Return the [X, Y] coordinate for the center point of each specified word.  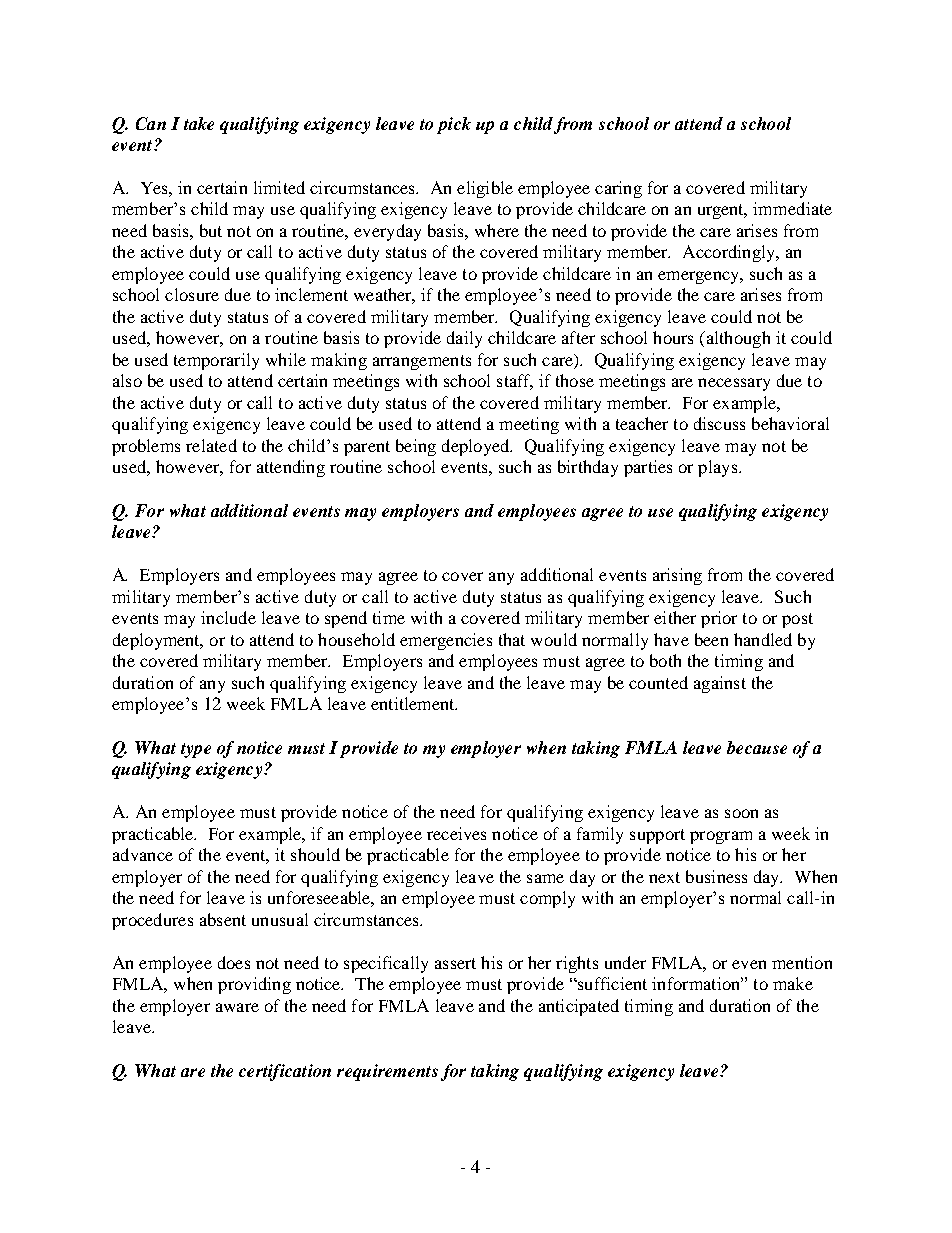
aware [237, 1007]
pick [454, 125]
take [199, 123]
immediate [792, 208]
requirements [387, 1072]
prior [719, 619]
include [228, 617]
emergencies [446, 641]
